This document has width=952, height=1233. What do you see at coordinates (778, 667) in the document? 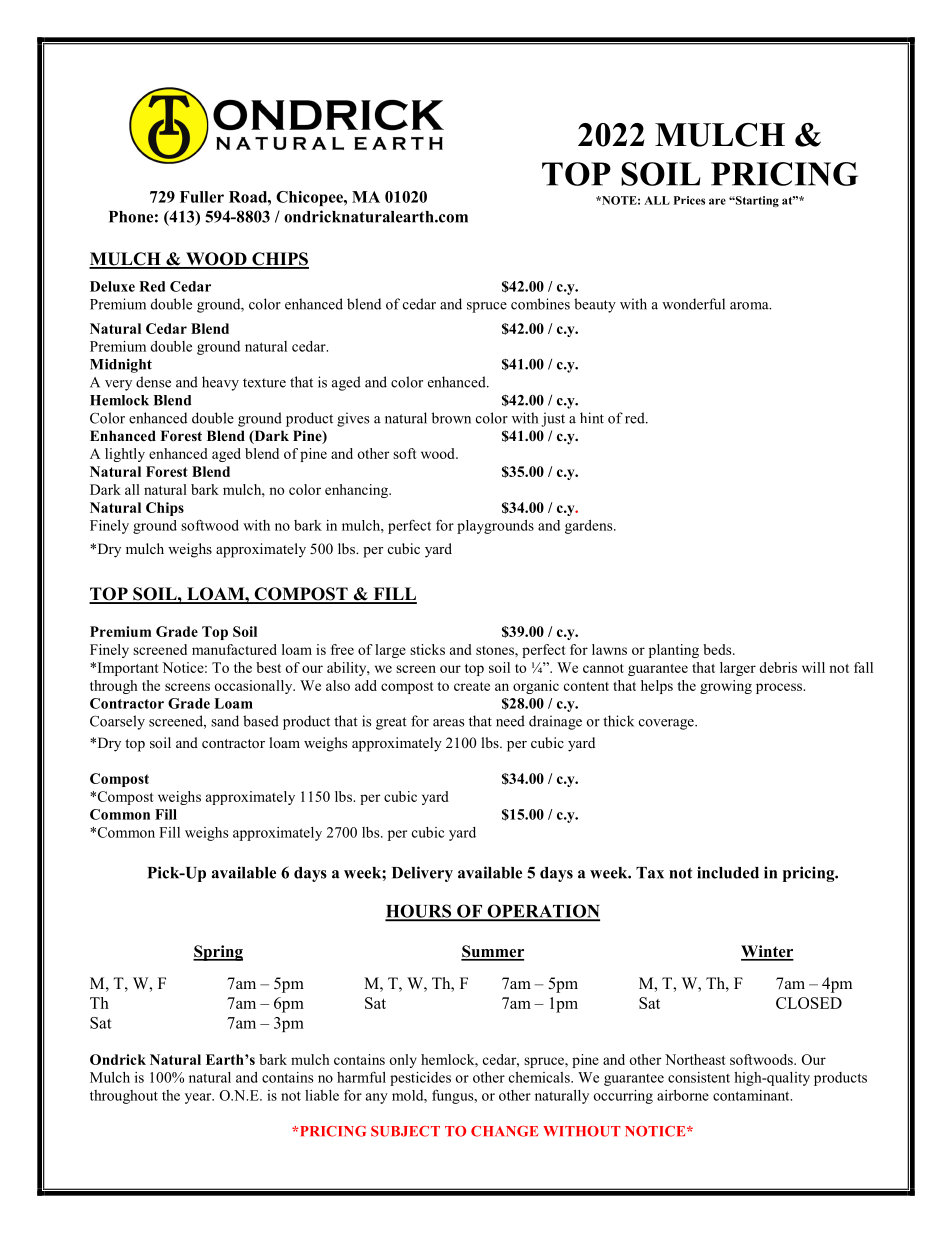
I see `debris` at bounding box center [778, 667].
